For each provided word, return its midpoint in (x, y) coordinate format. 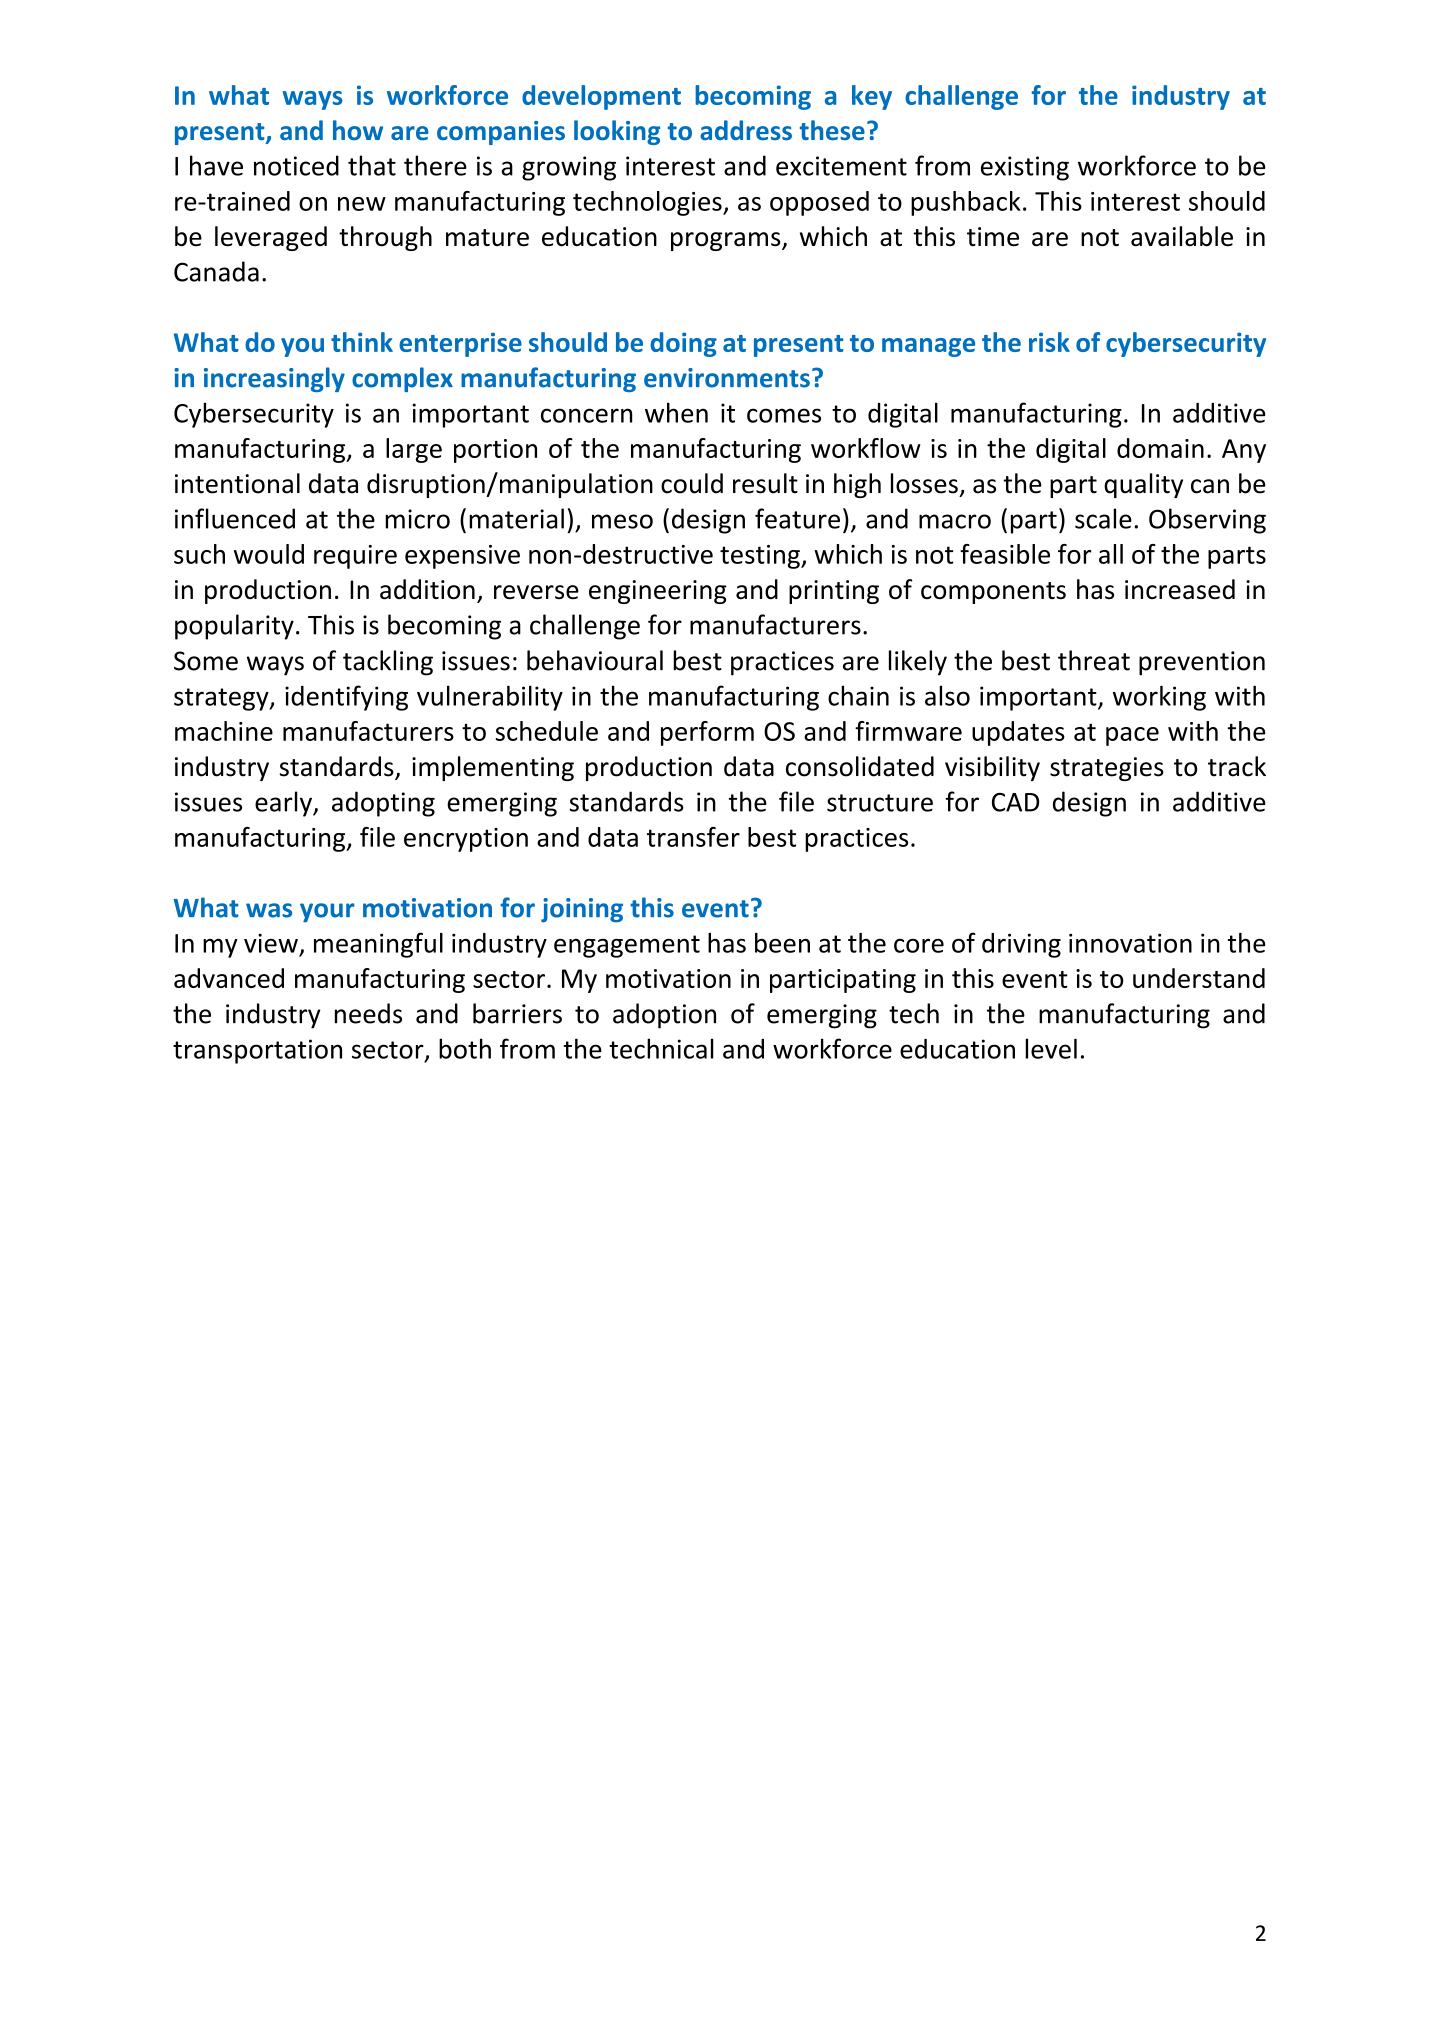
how (358, 130)
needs (368, 1013)
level (1051, 1048)
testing (761, 557)
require (355, 557)
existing (1025, 168)
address (746, 130)
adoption (664, 1016)
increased (1180, 589)
